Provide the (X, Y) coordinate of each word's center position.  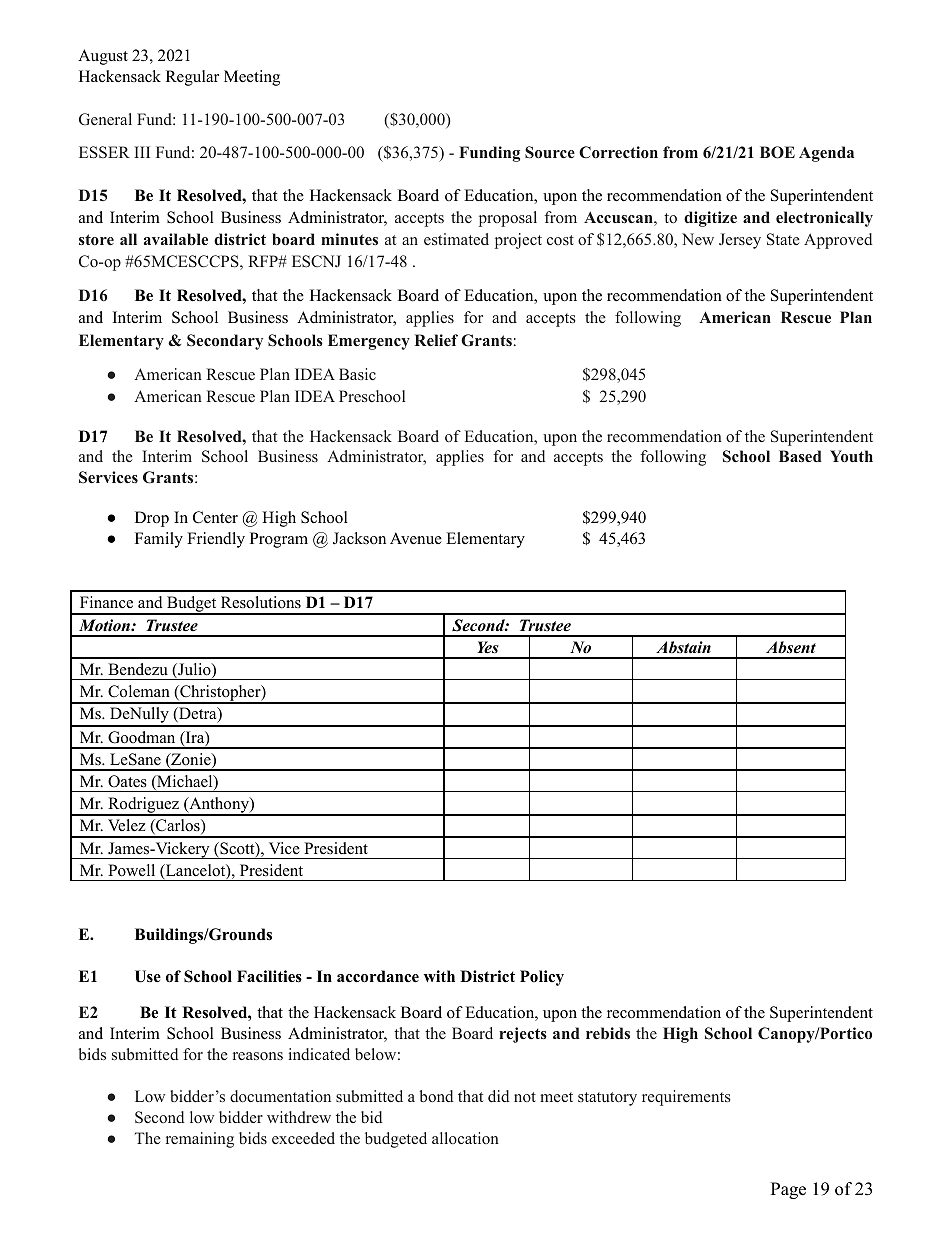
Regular (192, 78)
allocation (465, 1138)
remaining (200, 1140)
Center (215, 517)
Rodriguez (143, 806)
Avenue (416, 538)
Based (800, 456)
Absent (791, 647)
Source (550, 152)
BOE (777, 152)
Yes (488, 647)
